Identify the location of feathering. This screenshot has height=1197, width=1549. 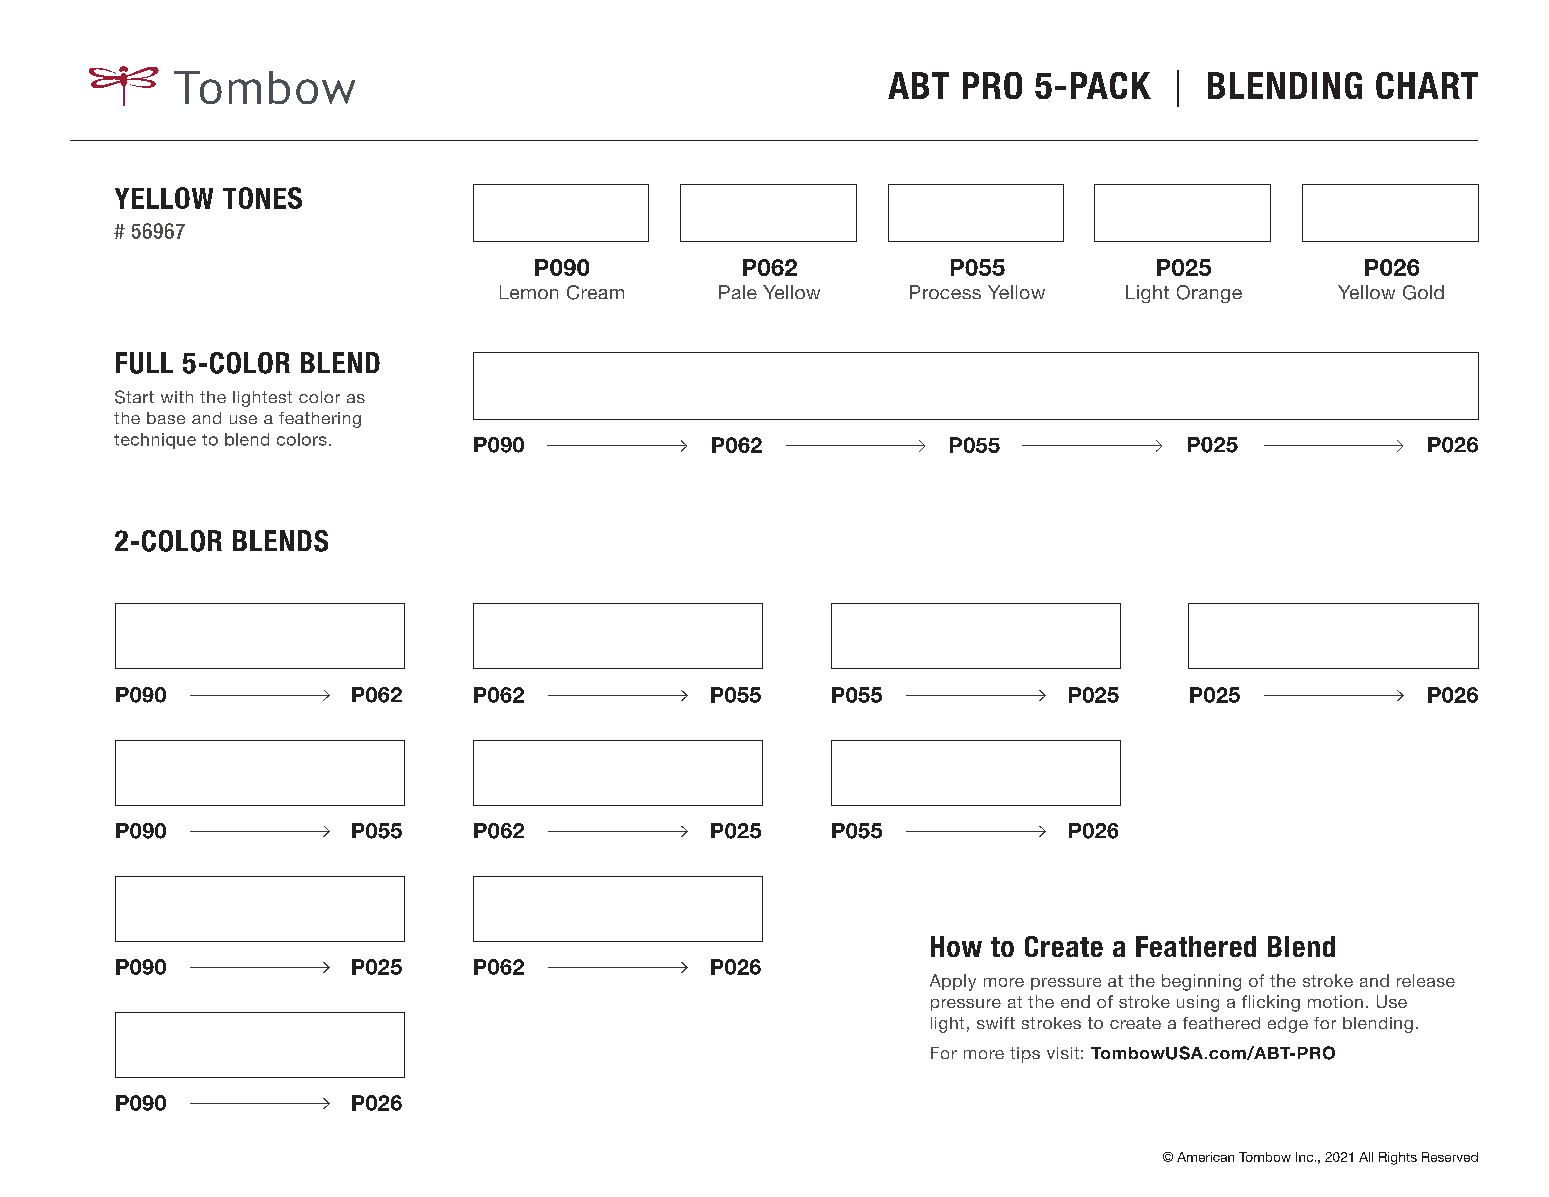
(320, 420).
